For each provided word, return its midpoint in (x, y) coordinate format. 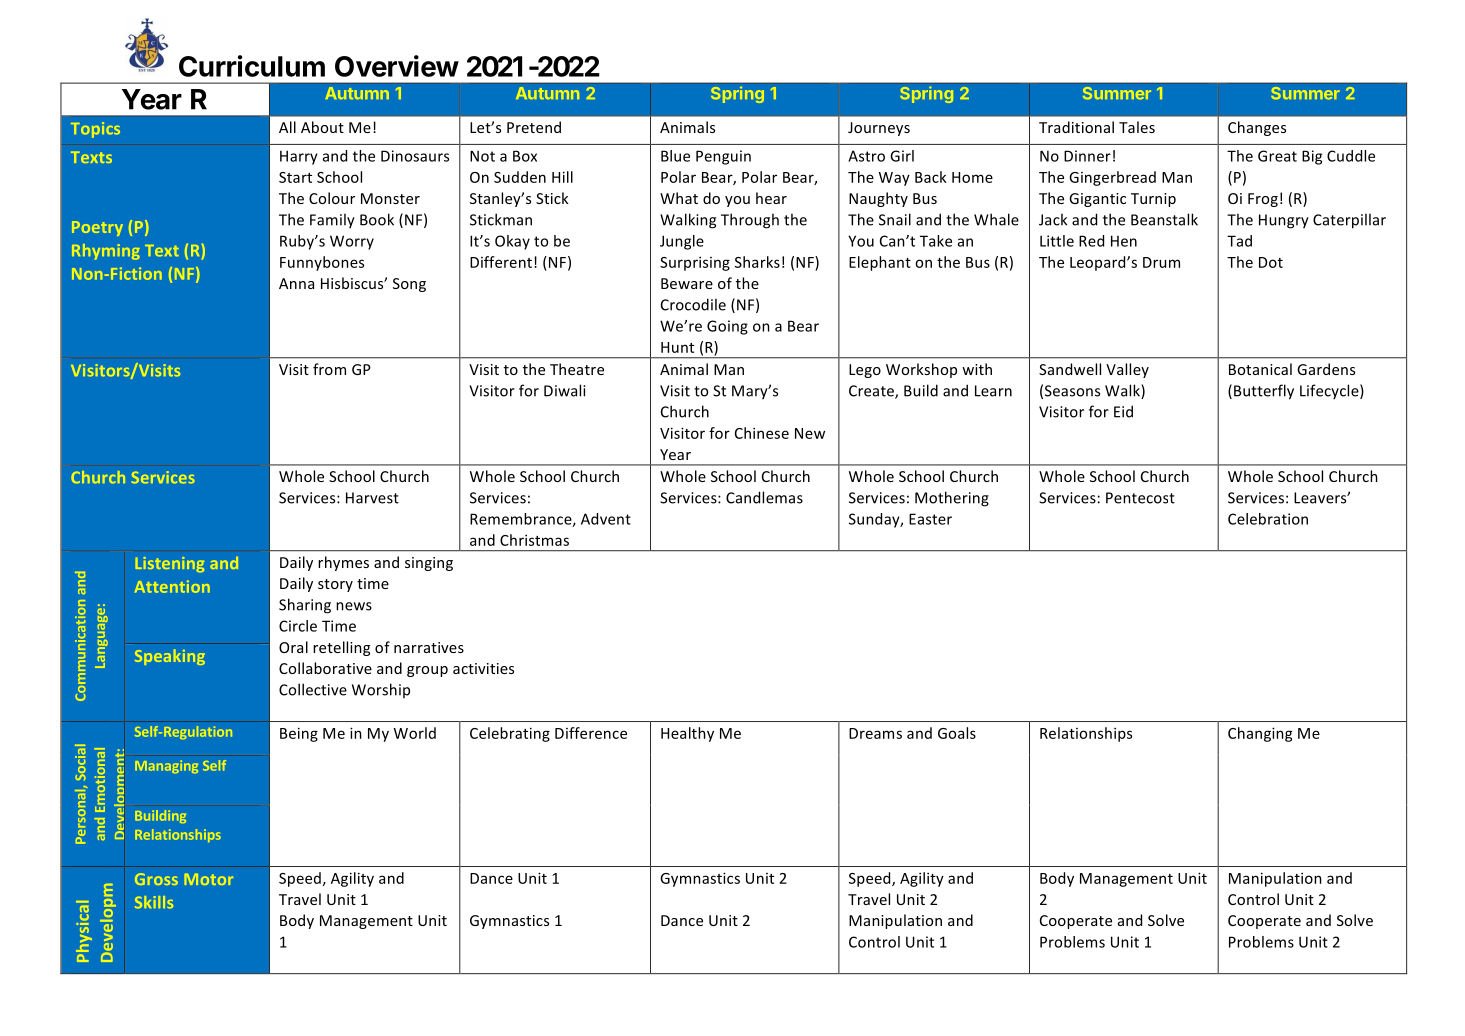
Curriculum (252, 66)
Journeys (879, 129)
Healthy (687, 734)
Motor (209, 879)
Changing (1260, 734)
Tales (1137, 127)
